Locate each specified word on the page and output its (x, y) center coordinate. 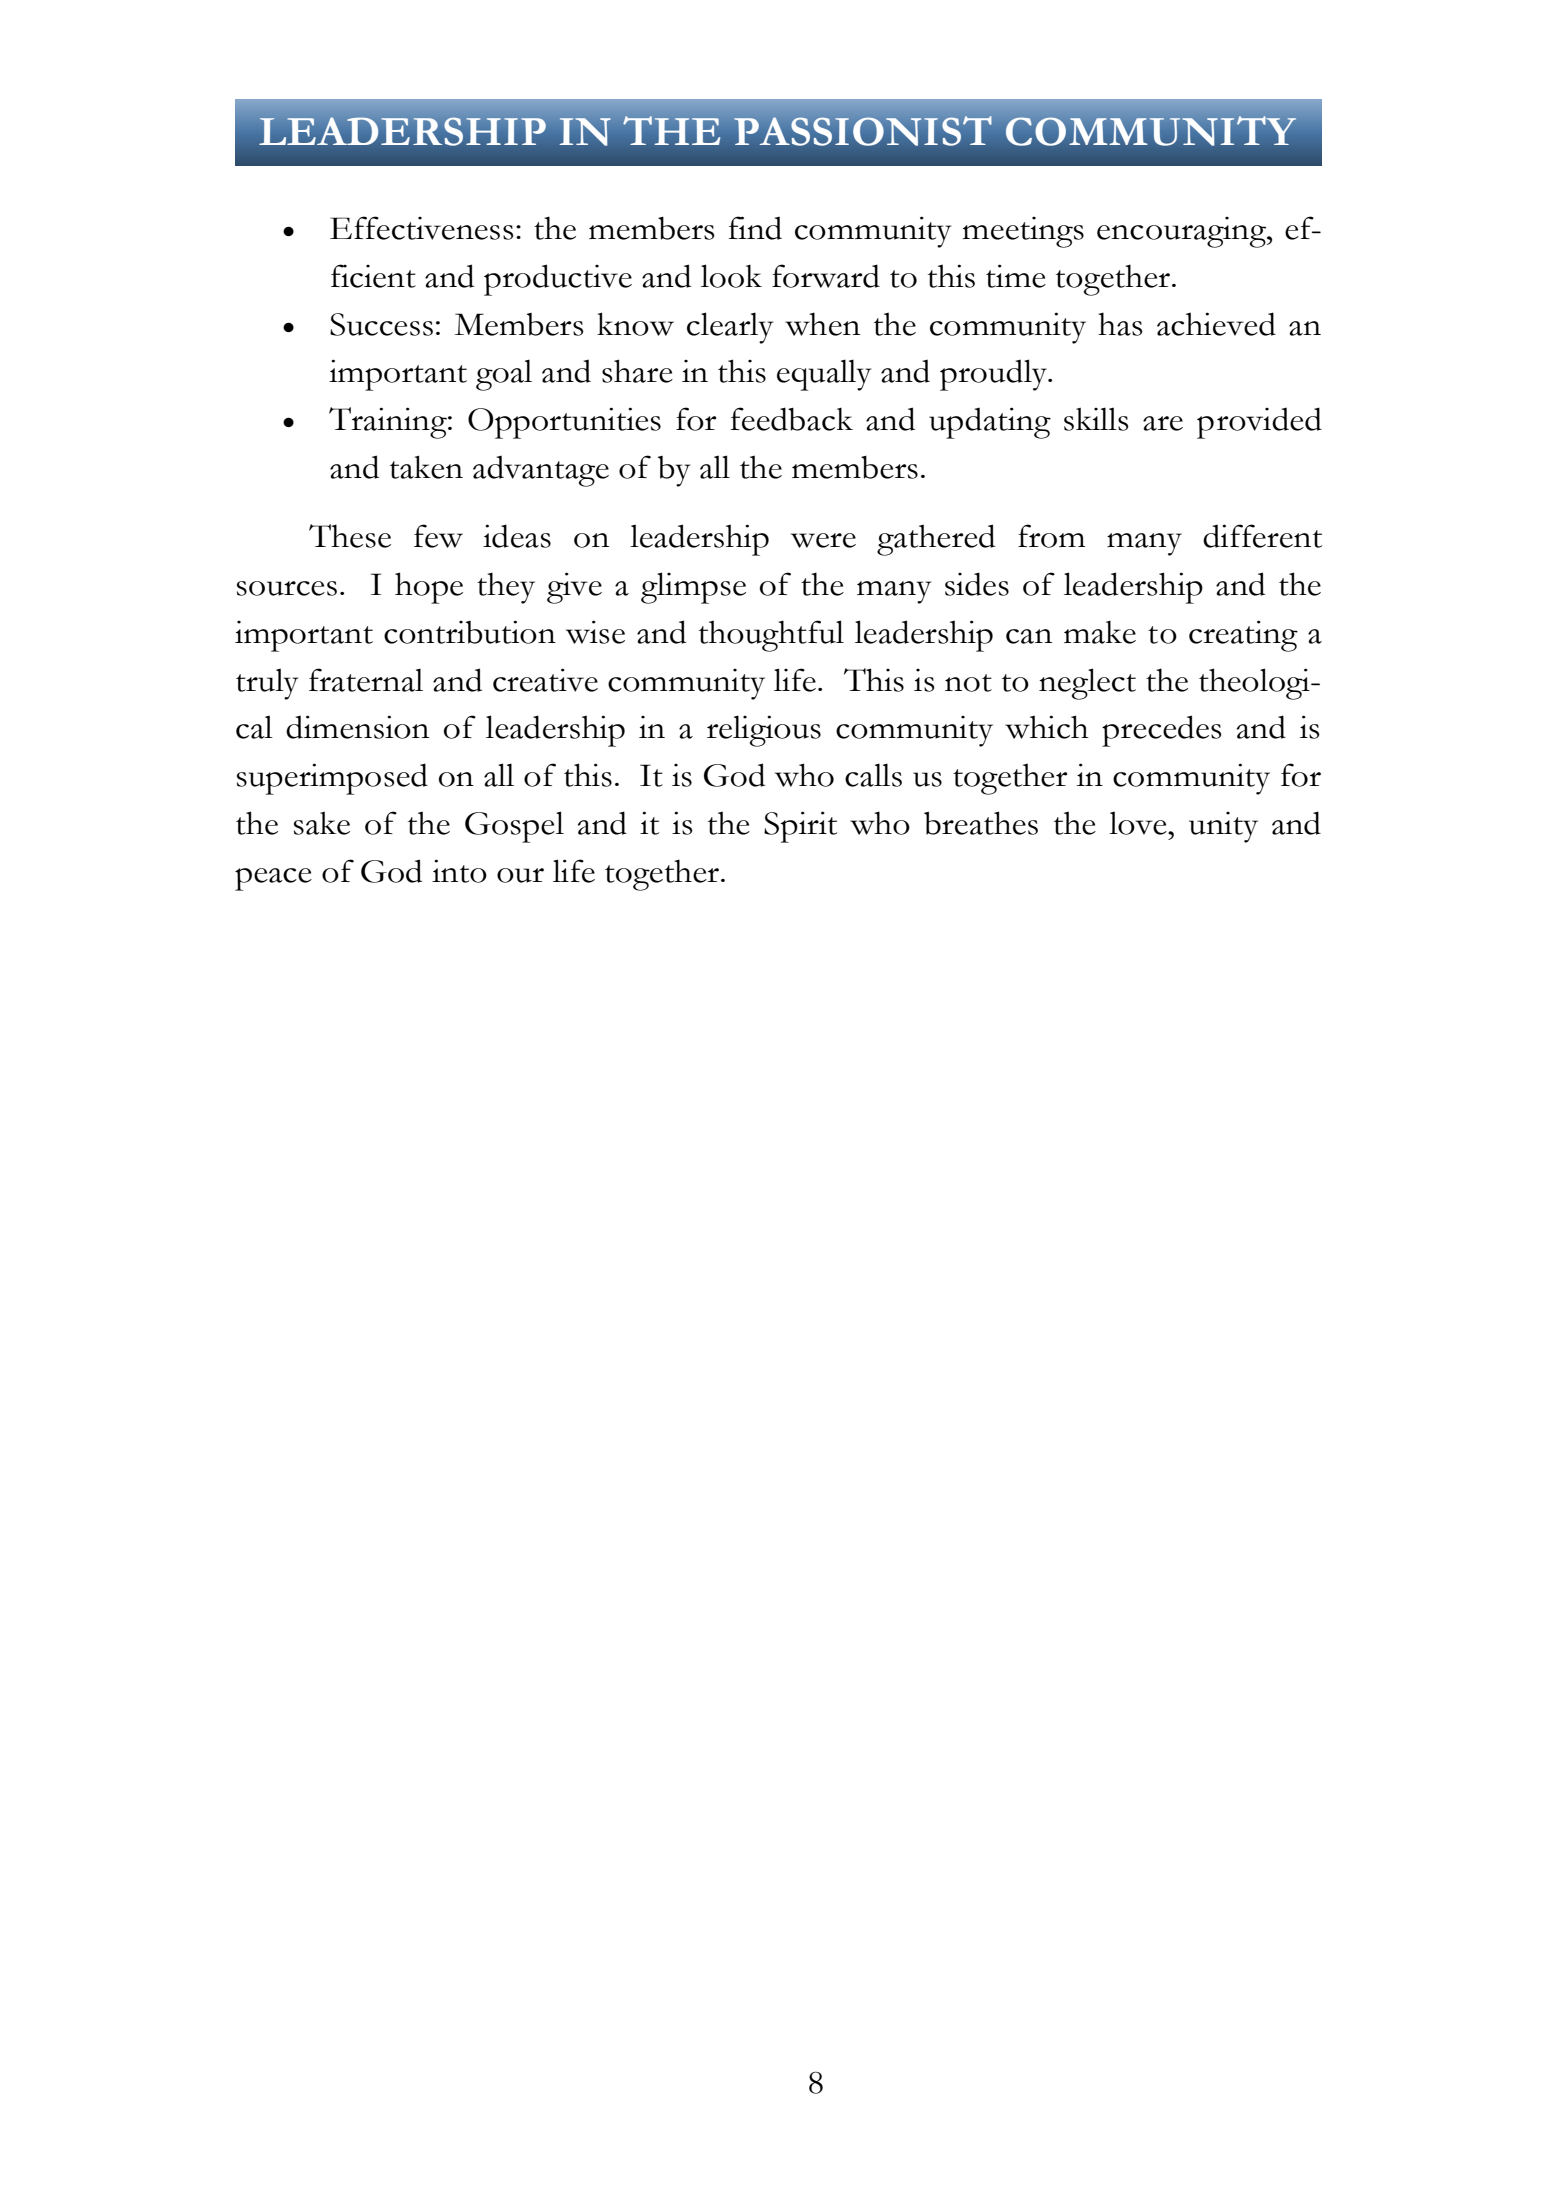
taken (426, 467)
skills (1096, 419)
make (1100, 632)
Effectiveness (422, 228)
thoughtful (771, 636)
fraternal (366, 680)
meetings (1023, 232)
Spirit (800, 827)
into (459, 871)
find (755, 228)
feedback (791, 419)
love (1139, 823)
